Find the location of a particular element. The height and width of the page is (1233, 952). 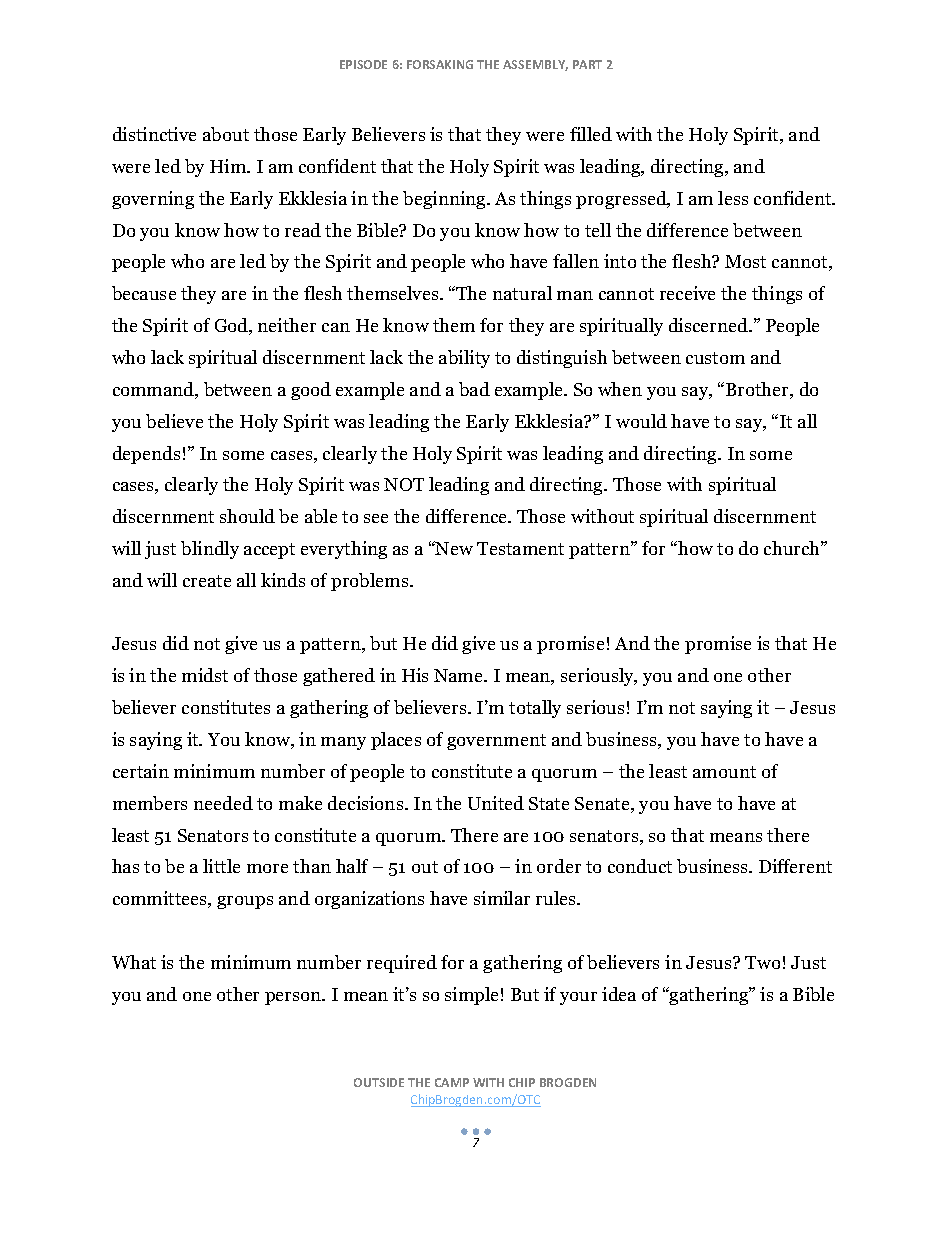

PART is located at coordinates (587, 64).
